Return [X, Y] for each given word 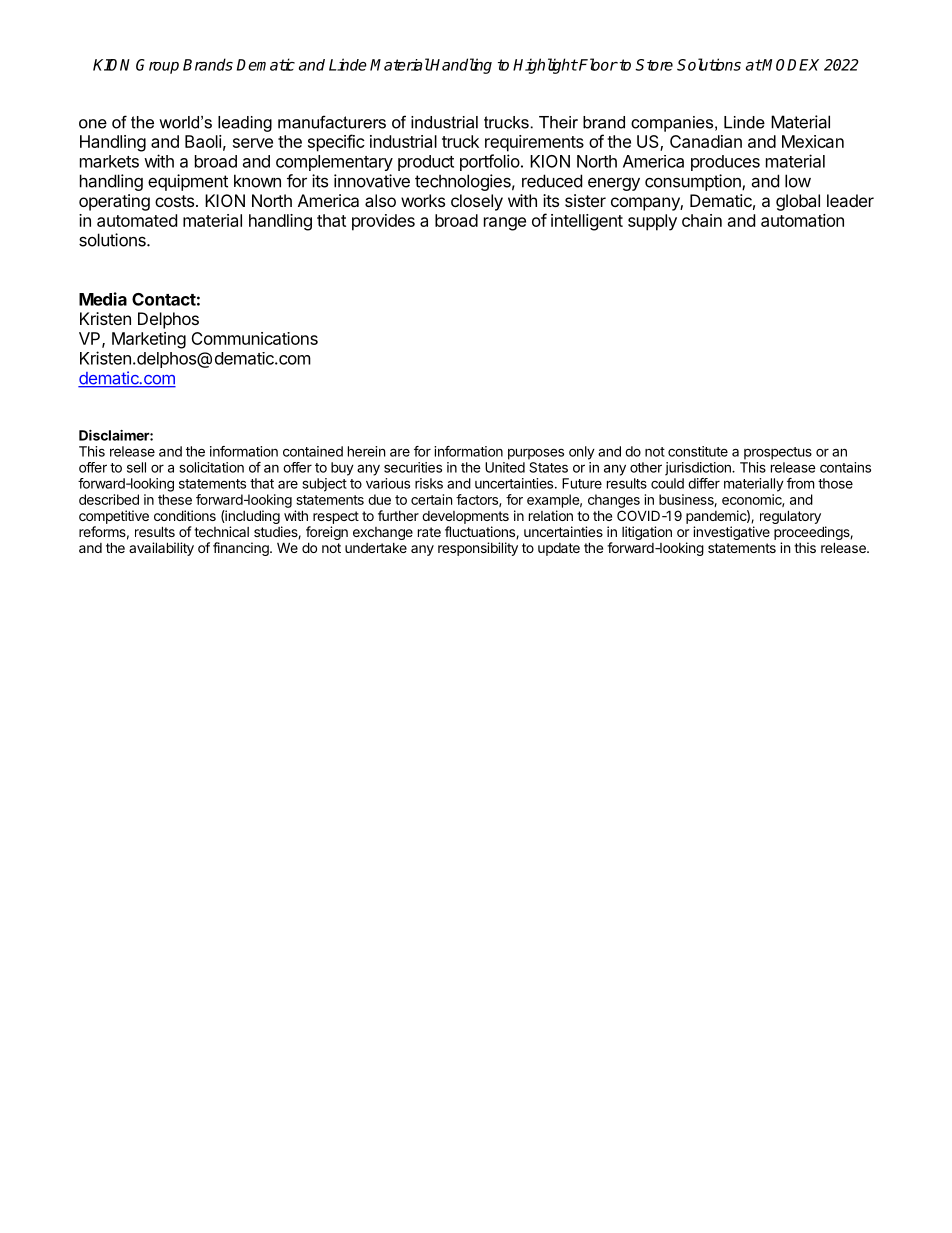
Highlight [545, 66]
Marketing [149, 340]
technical [221, 531]
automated [137, 220]
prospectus [778, 453]
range [505, 224]
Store [654, 65]
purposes [536, 454]
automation [802, 220]
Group [157, 66]
